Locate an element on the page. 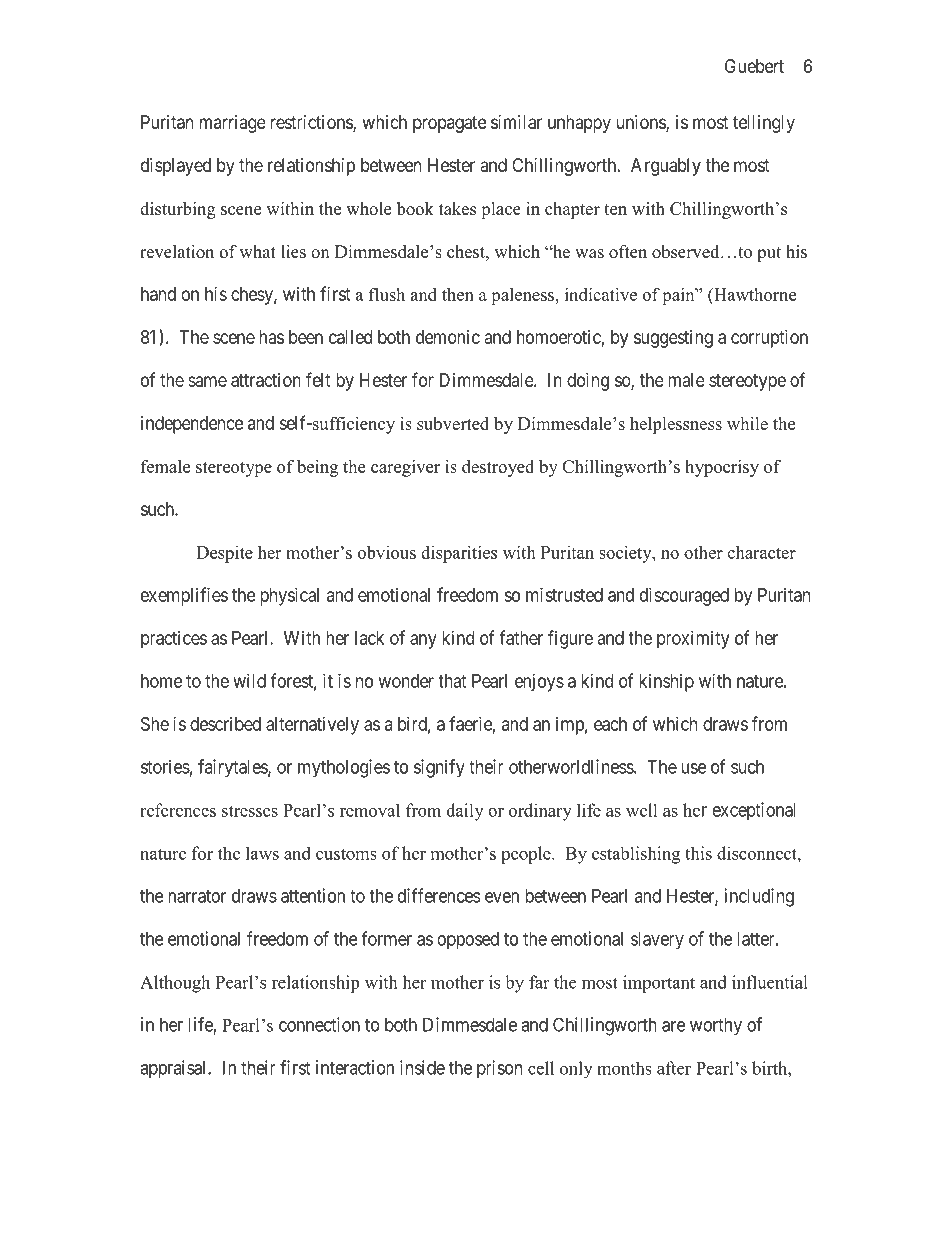 This image has width=952, height=1233. same is located at coordinates (207, 381).
